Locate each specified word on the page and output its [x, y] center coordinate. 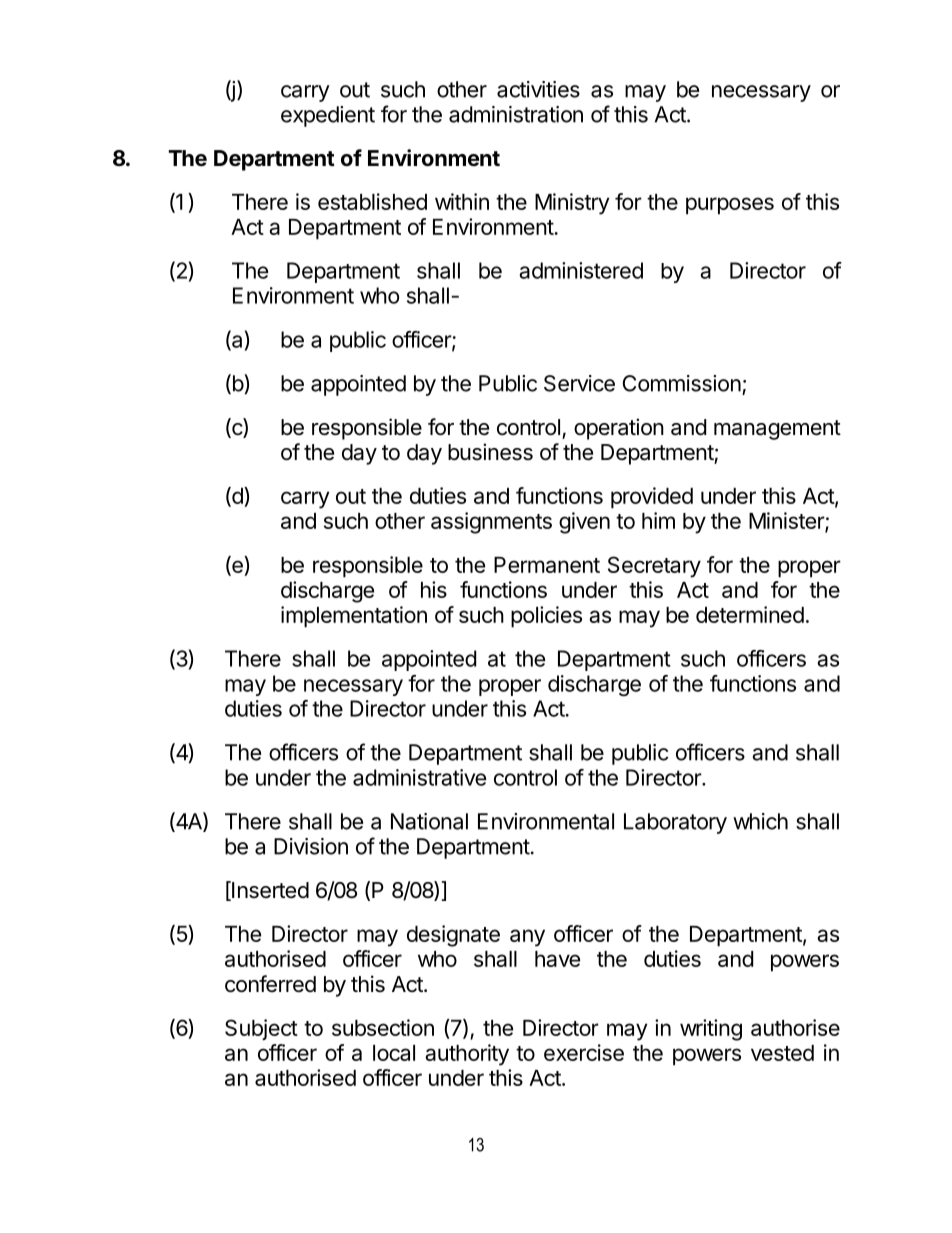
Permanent [547, 565]
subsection [383, 1027]
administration [516, 114]
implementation [354, 617]
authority [467, 1055]
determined [750, 614]
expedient [328, 116]
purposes [730, 206]
